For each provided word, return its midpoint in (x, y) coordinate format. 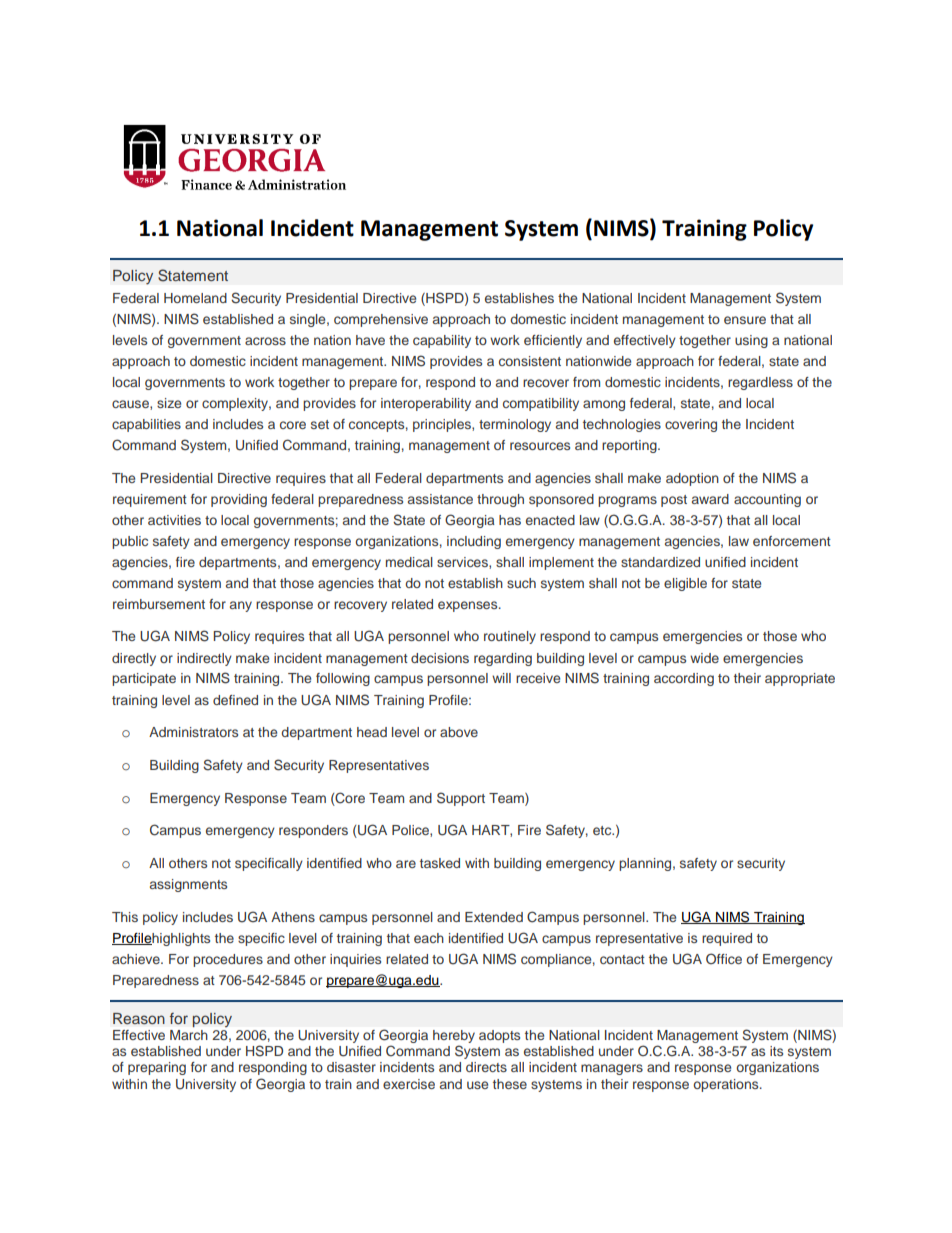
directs (486, 1067)
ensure (745, 320)
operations (727, 1085)
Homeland (195, 298)
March (189, 1035)
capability (442, 341)
